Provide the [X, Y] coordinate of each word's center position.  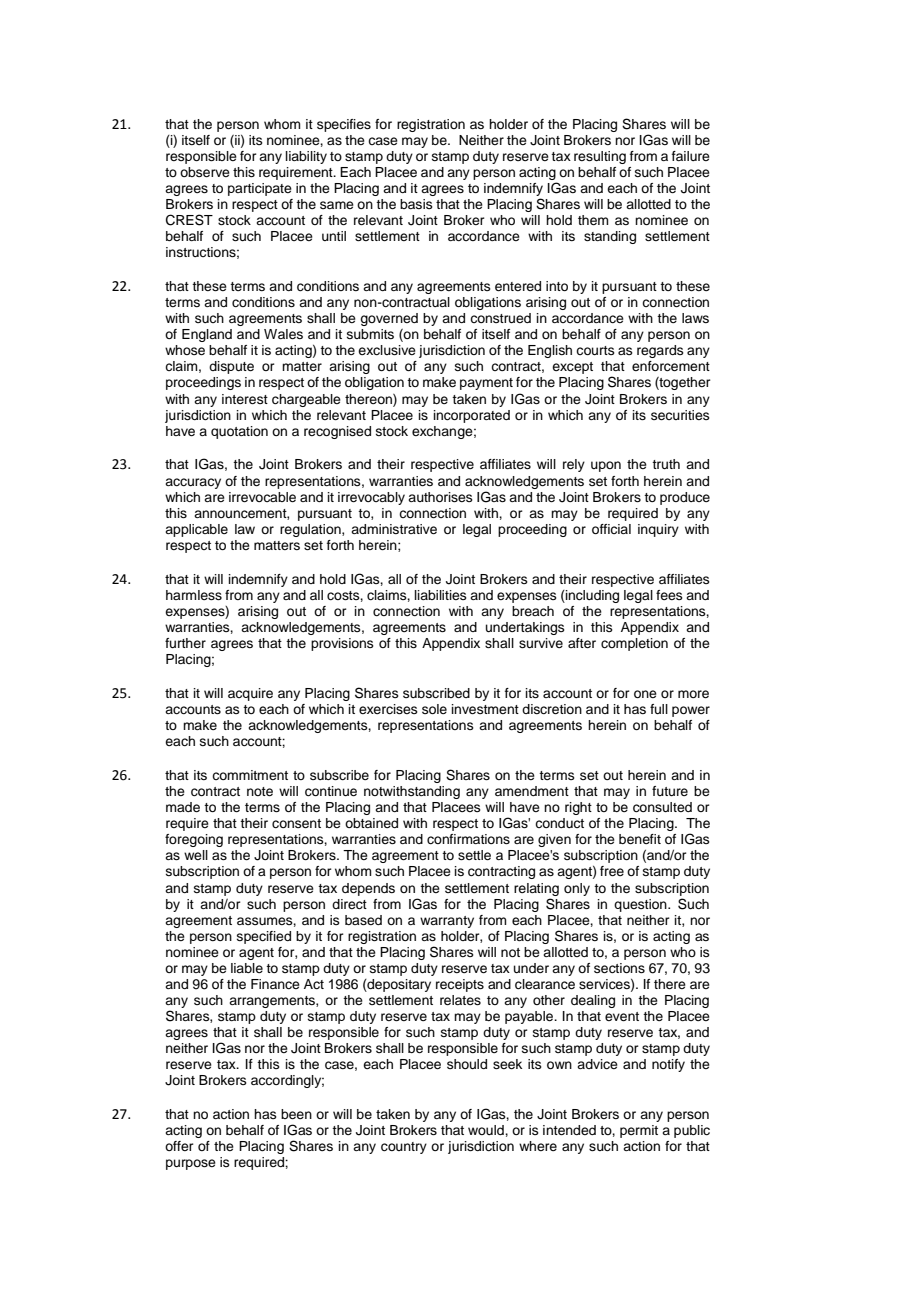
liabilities [441, 595]
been [296, 1114]
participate [260, 189]
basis [416, 204]
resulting [600, 157]
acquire [250, 694]
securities [680, 415]
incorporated [472, 416]
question [641, 905]
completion [634, 644]
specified [264, 937]
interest [245, 399]
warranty [447, 922]
